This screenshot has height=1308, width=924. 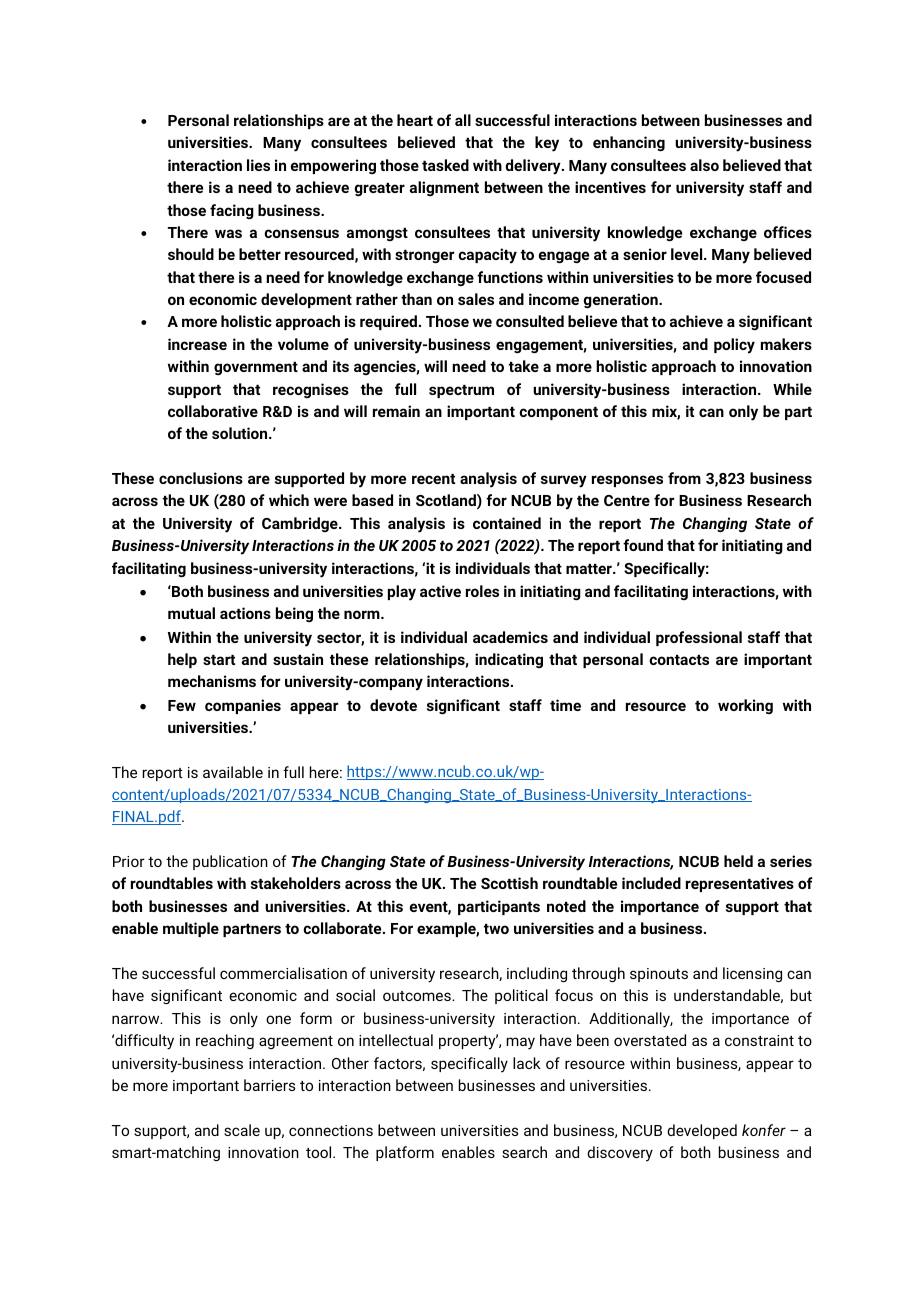 I want to click on tasked, so click(x=445, y=165).
